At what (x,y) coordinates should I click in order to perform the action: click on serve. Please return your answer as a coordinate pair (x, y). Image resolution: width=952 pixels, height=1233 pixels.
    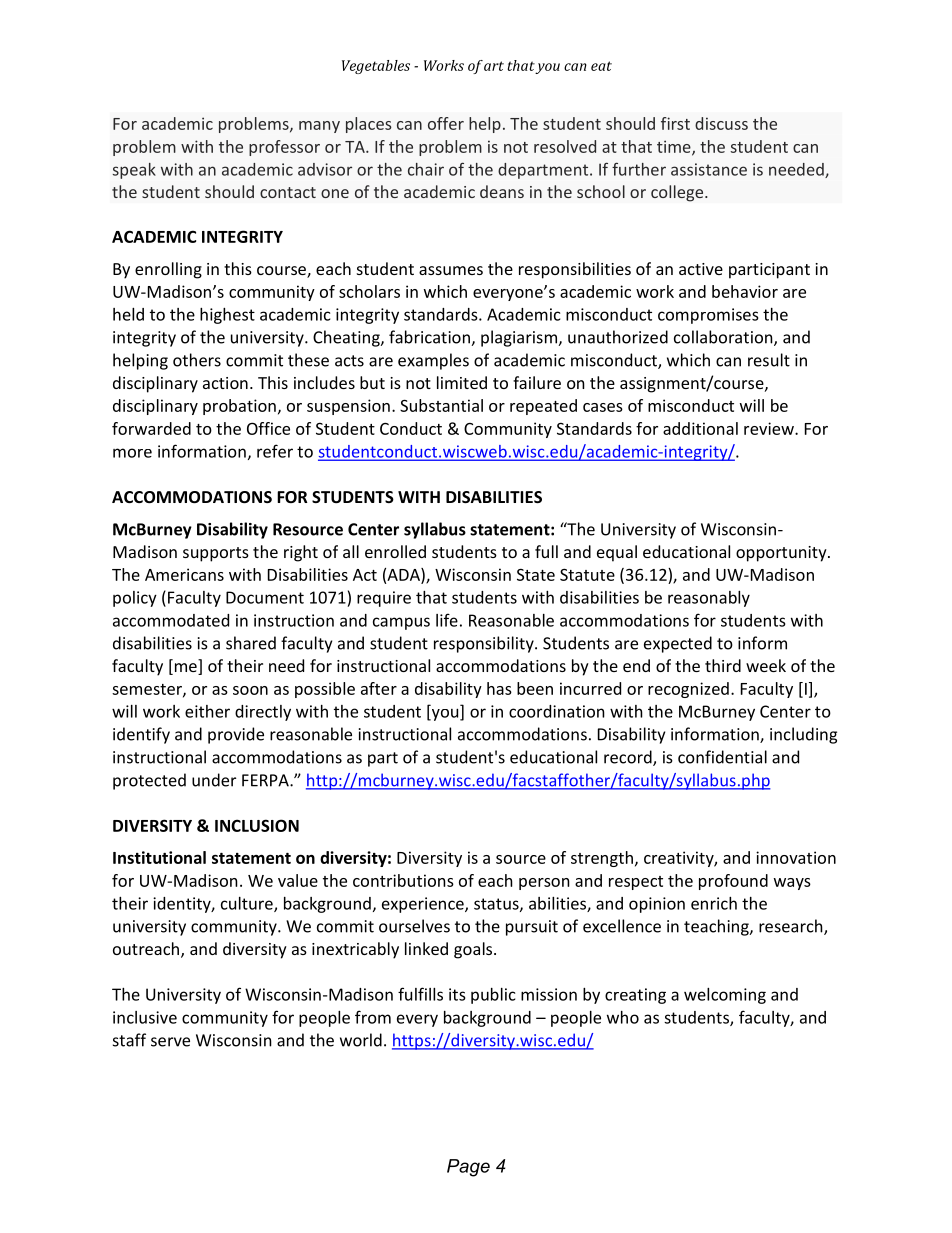
    Looking at the image, I should click on (170, 1042).
